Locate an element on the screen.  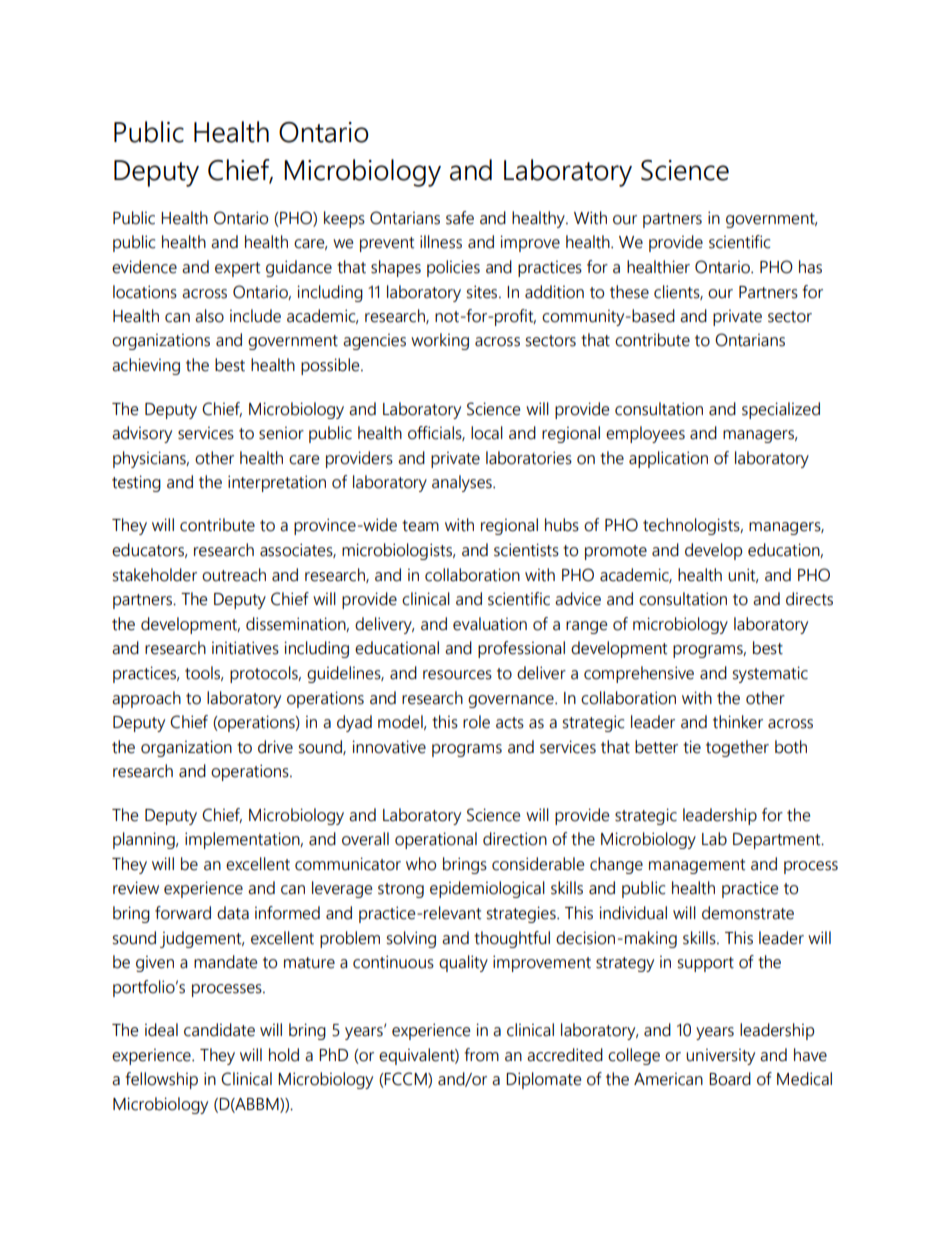
has is located at coordinates (810, 267).
